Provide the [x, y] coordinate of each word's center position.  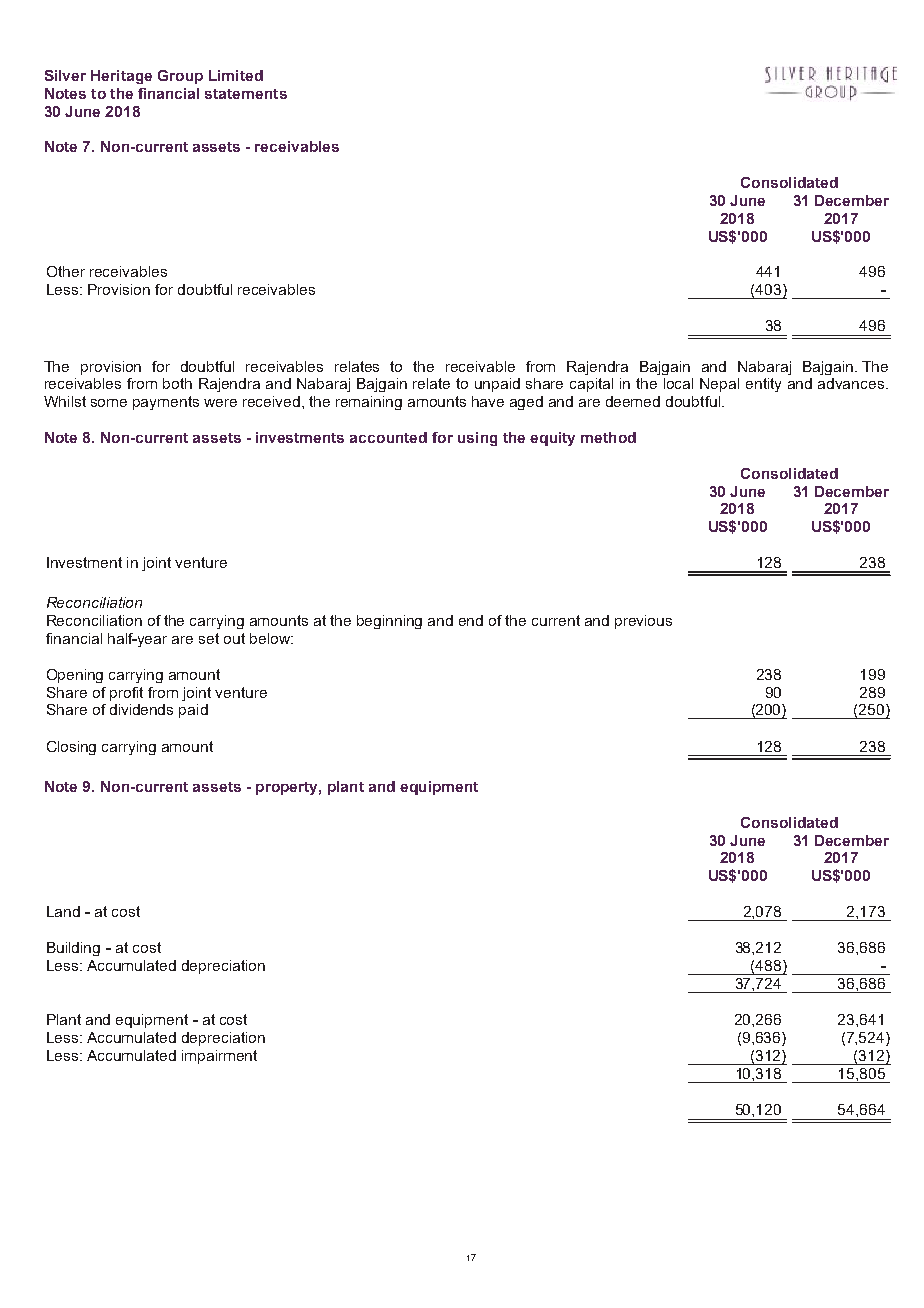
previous [643, 622]
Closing [71, 748]
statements [246, 94]
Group [180, 77]
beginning [389, 622]
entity [763, 385]
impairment [219, 1057]
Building [73, 949]
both [177, 383]
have [488, 401]
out [234, 638]
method [608, 437]
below [271, 638]
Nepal [719, 385]
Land [63, 911]
